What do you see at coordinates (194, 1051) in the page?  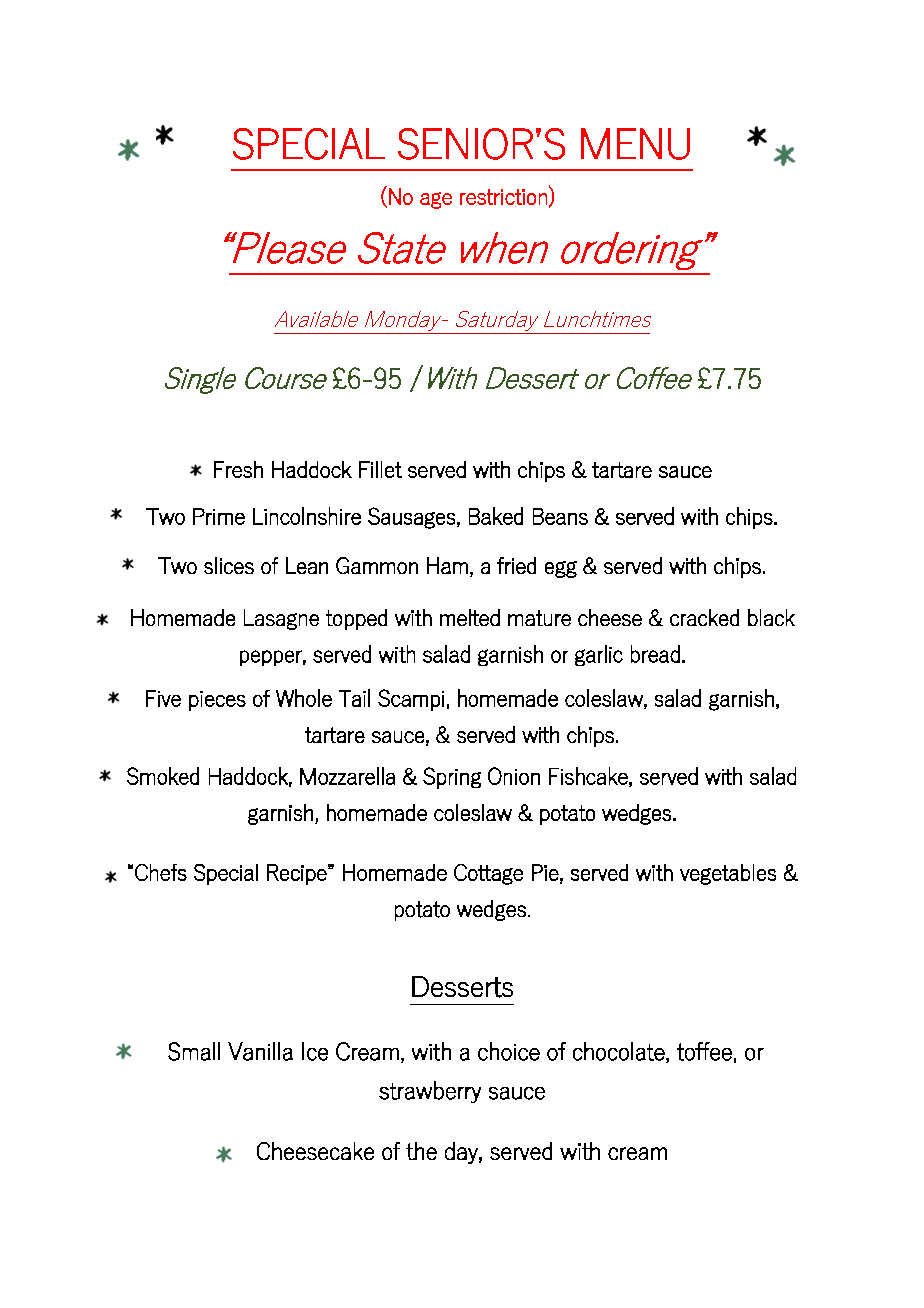 I see `Small` at bounding box center [194, 1051].
